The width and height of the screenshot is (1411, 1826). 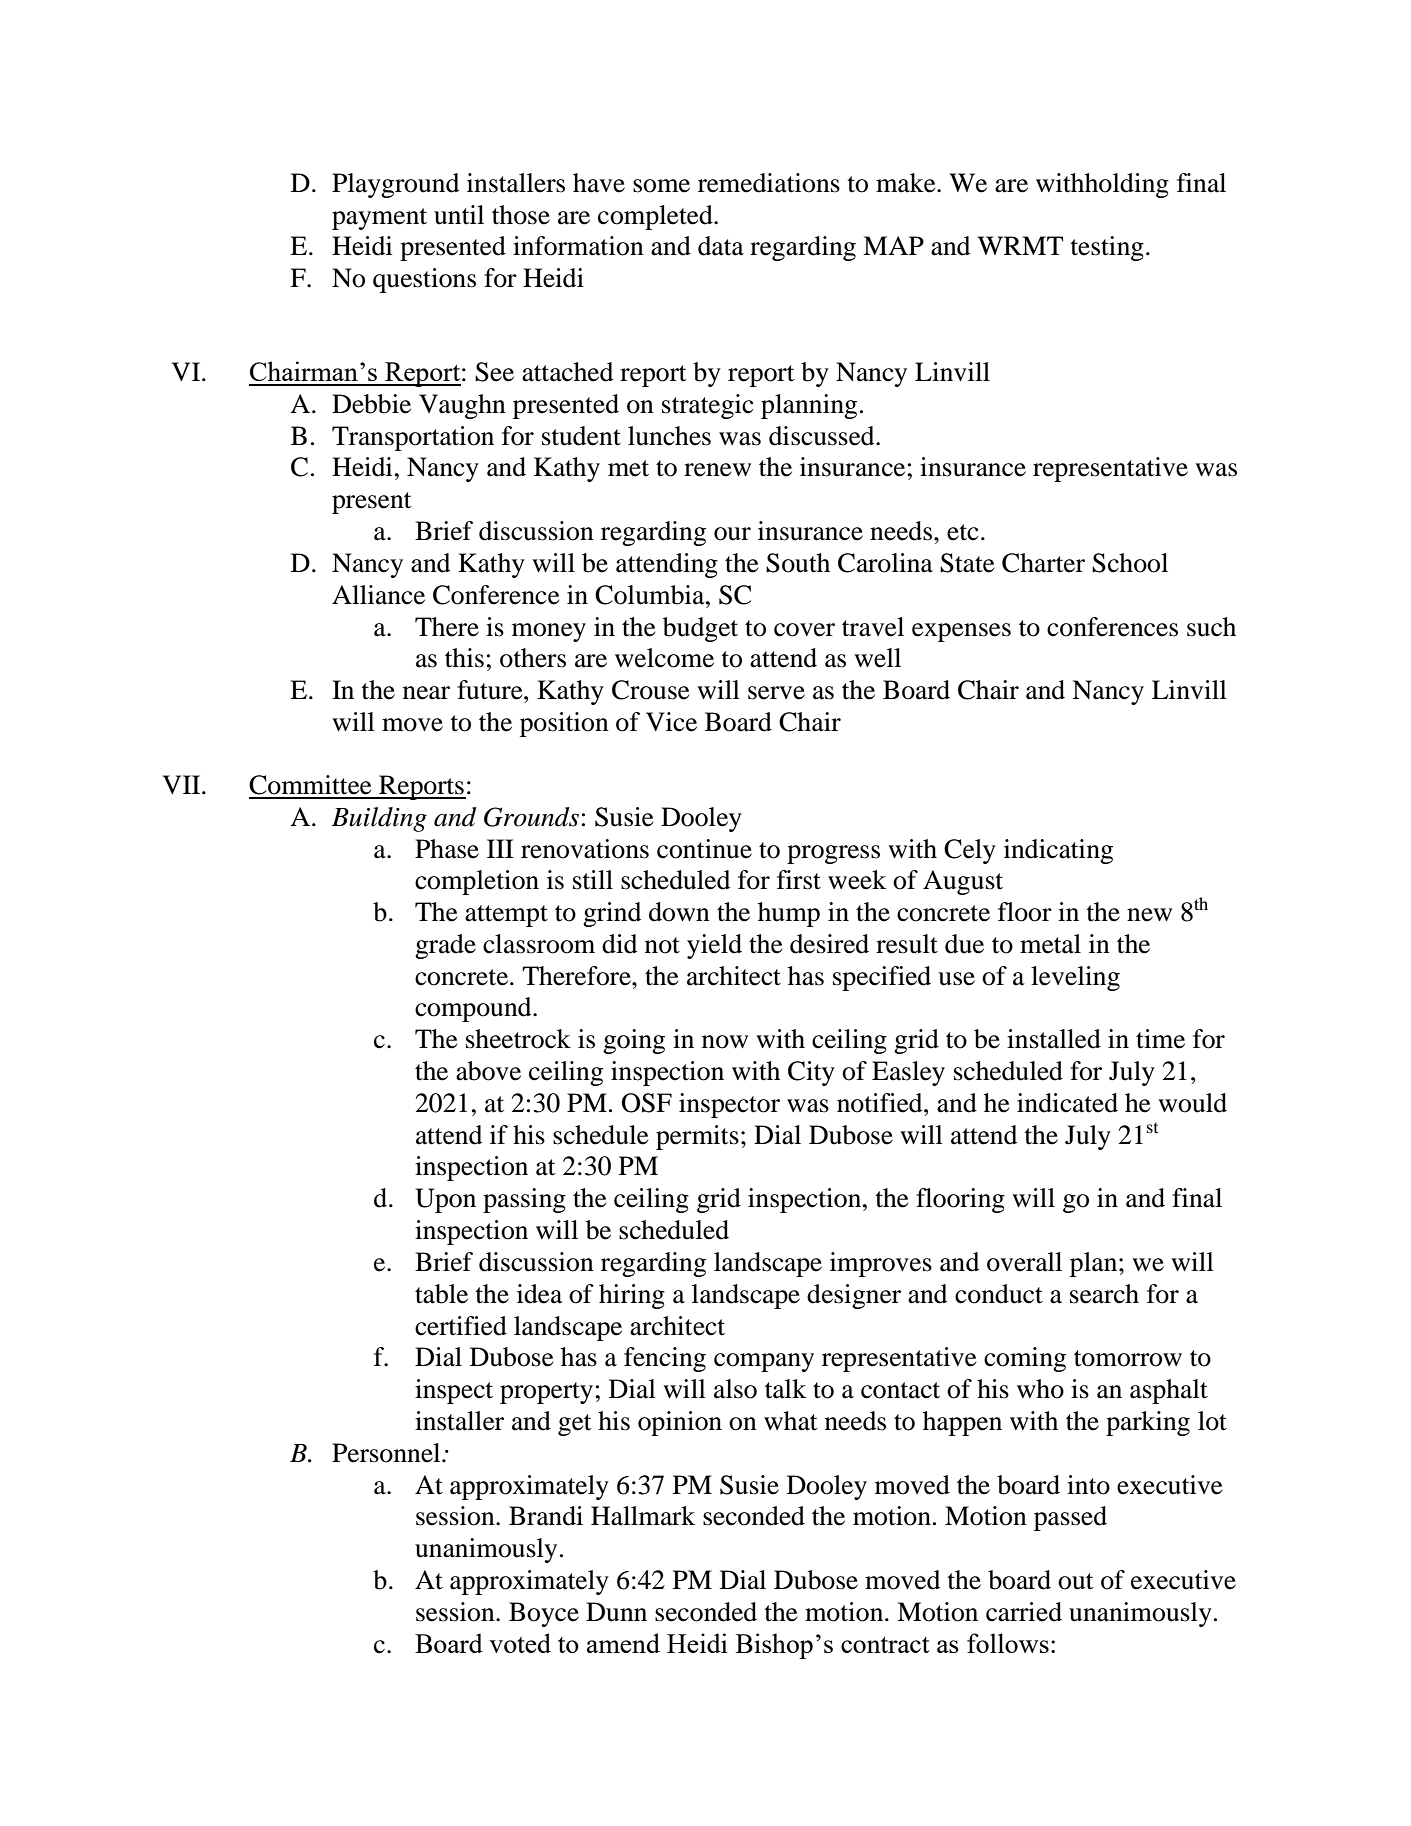 I want to click on grade, so click(x=445, y=946).
